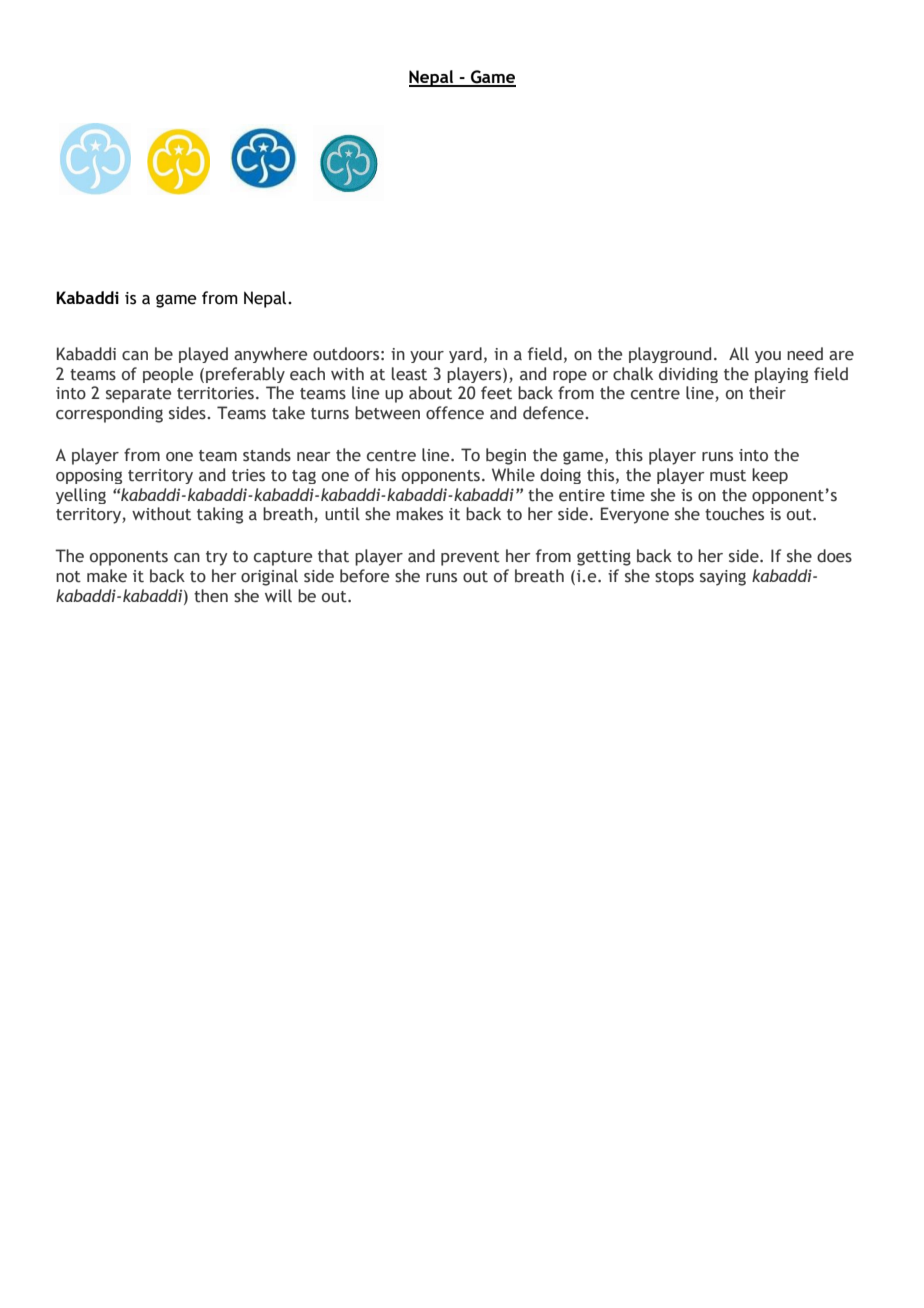 The height and width of the screenshot is (1308, 924). I want to click on begin, so click(506, 456).
